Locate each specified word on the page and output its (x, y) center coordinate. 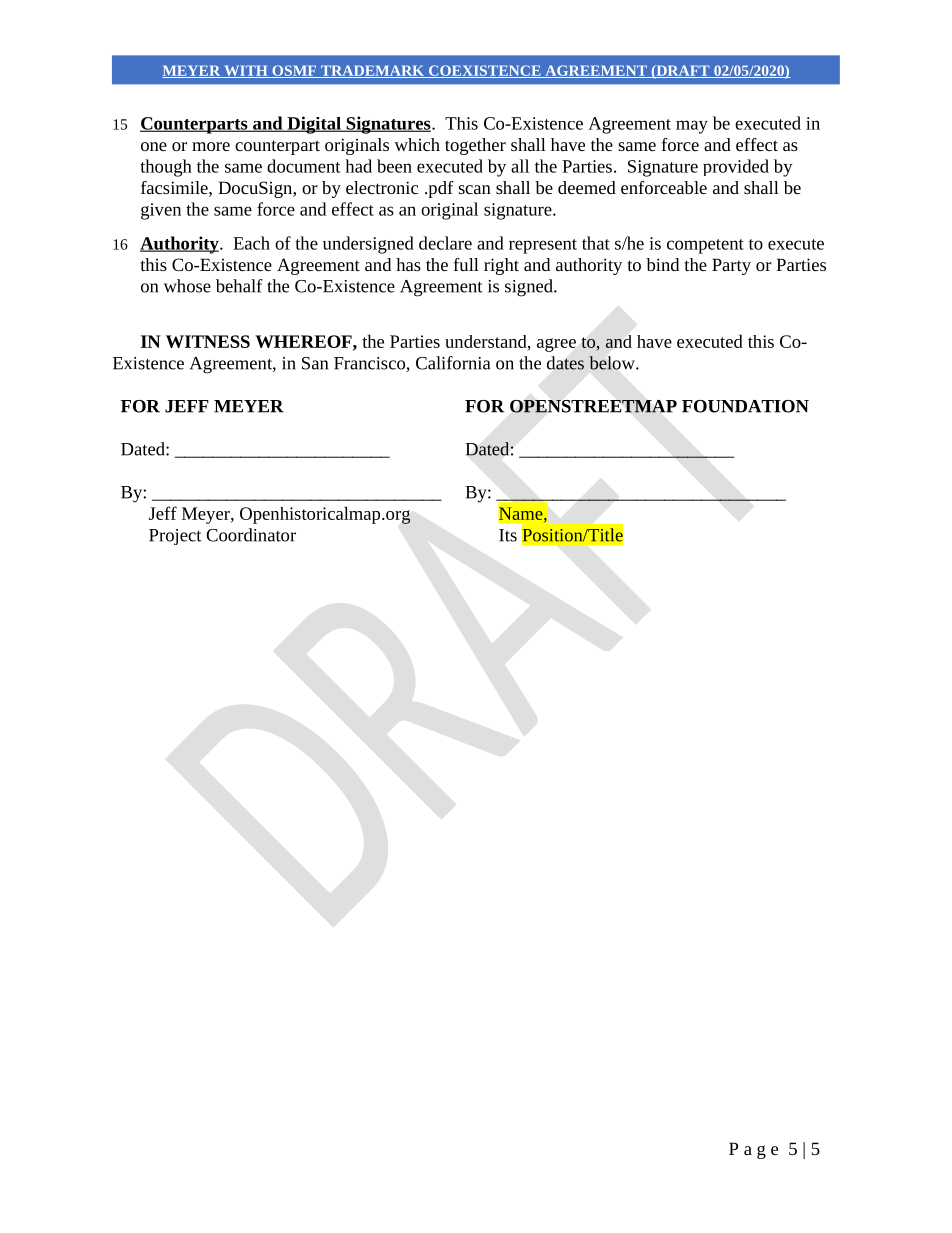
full (466, 264)
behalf (239, 286)
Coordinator (251, 535)
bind (662, 264)
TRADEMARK (372, 71)
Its (508, 535)
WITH (246, 71)
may (692, 127)
